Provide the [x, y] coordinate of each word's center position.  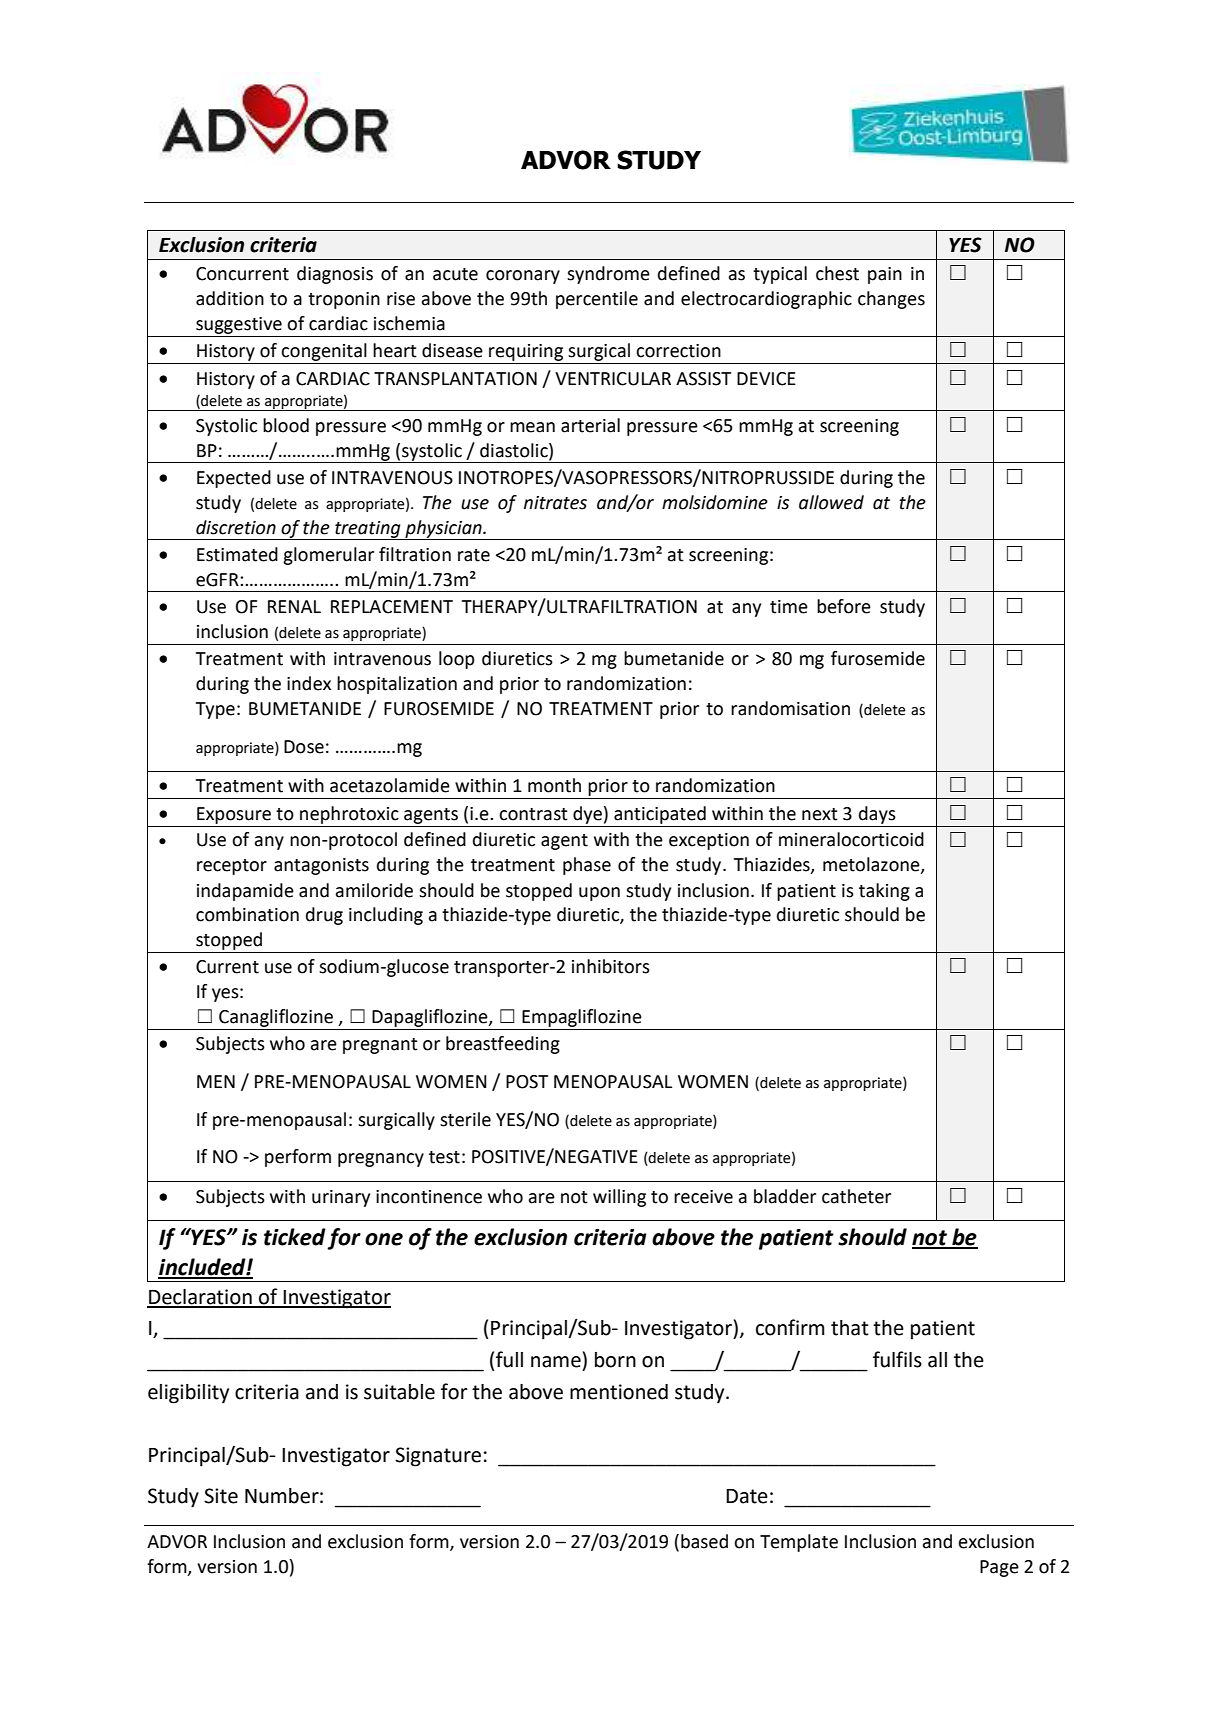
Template [799, 1543]
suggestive [239, 325]
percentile [597, 300]
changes [891, 300]
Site [221, 1496]
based [704, 1541]
